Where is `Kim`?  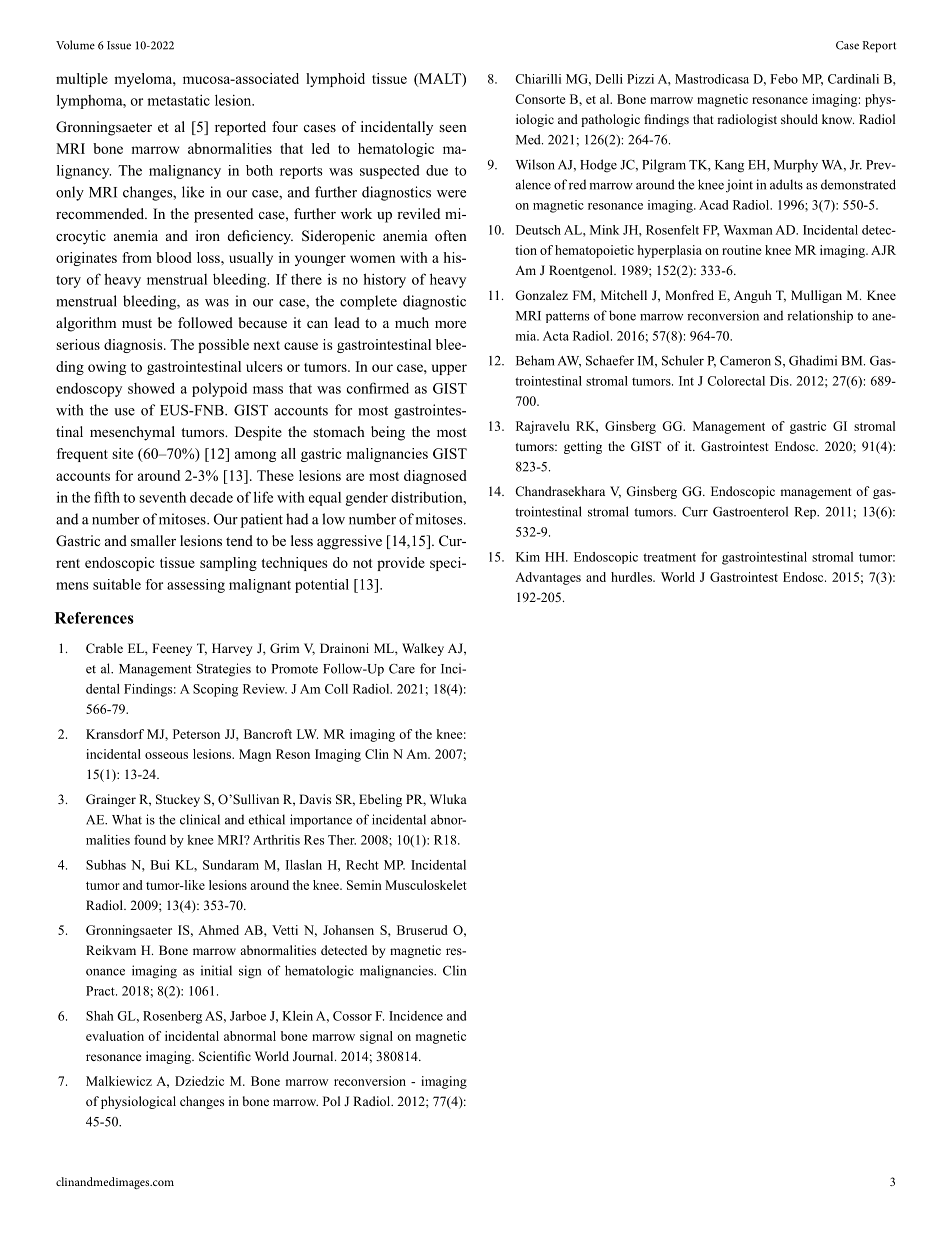 Kim is located at coordinates (528, 557).
